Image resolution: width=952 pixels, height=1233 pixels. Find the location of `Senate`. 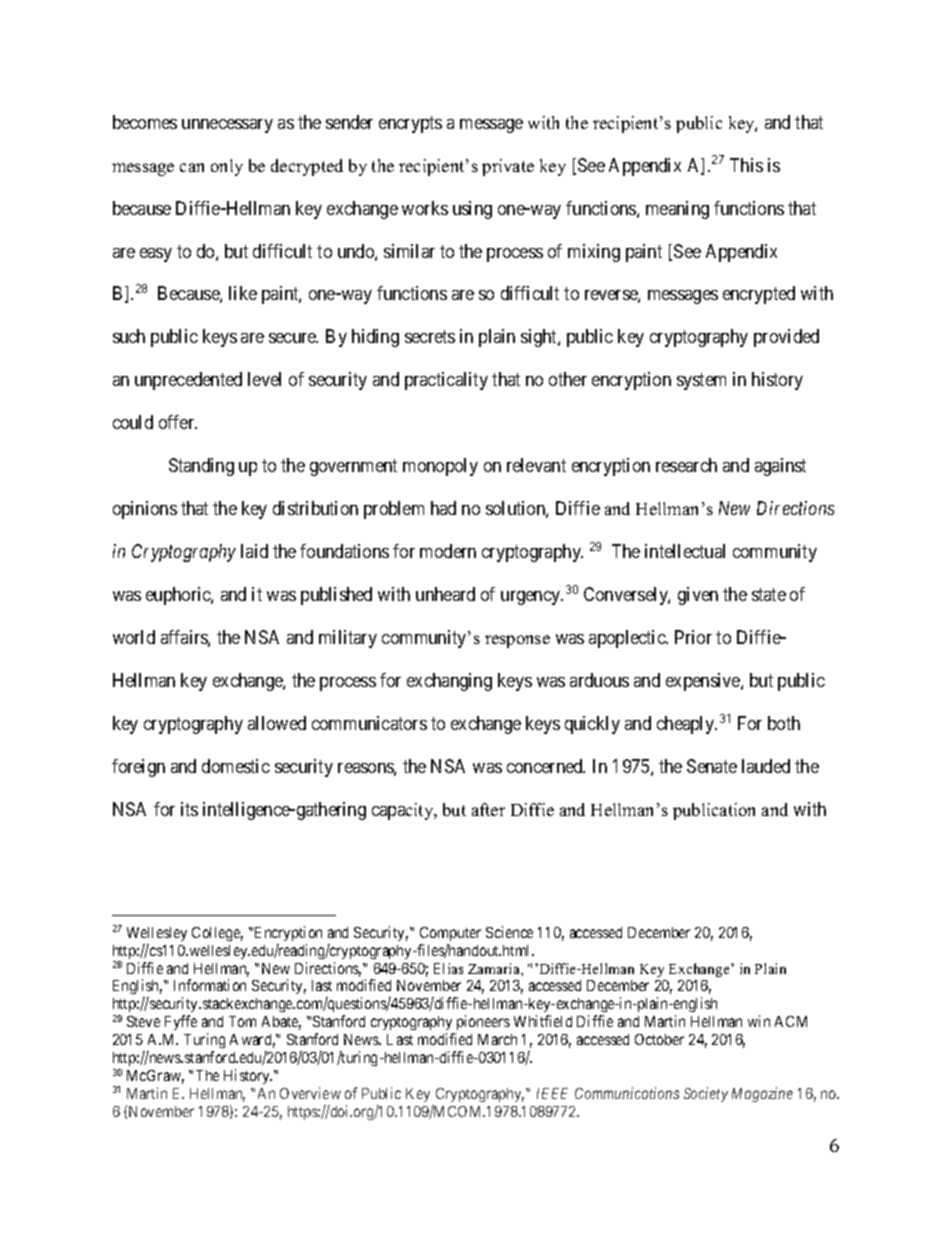

Senate is located at coordinates (712, 766).
